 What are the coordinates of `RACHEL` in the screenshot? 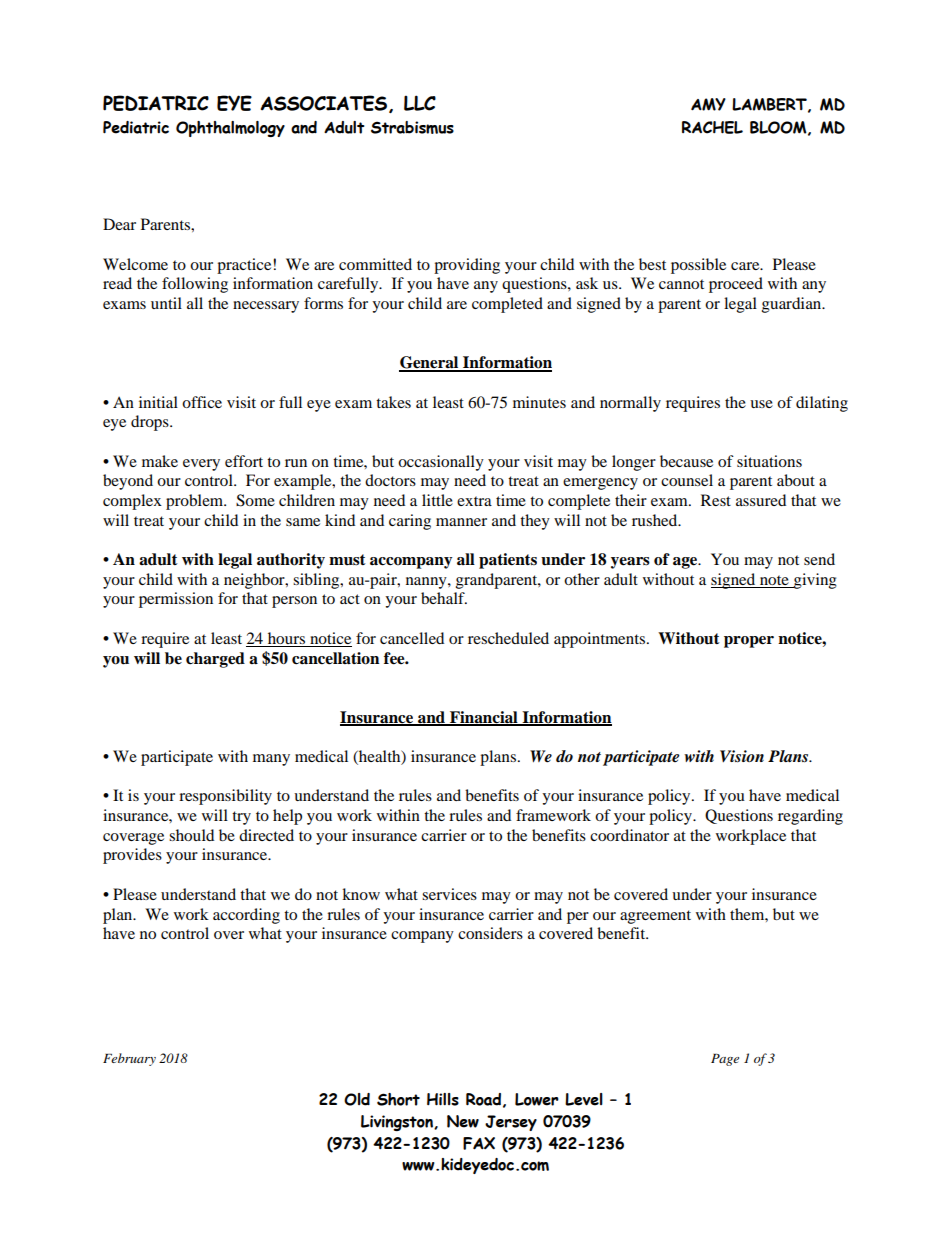 It's located at (712, 127).
